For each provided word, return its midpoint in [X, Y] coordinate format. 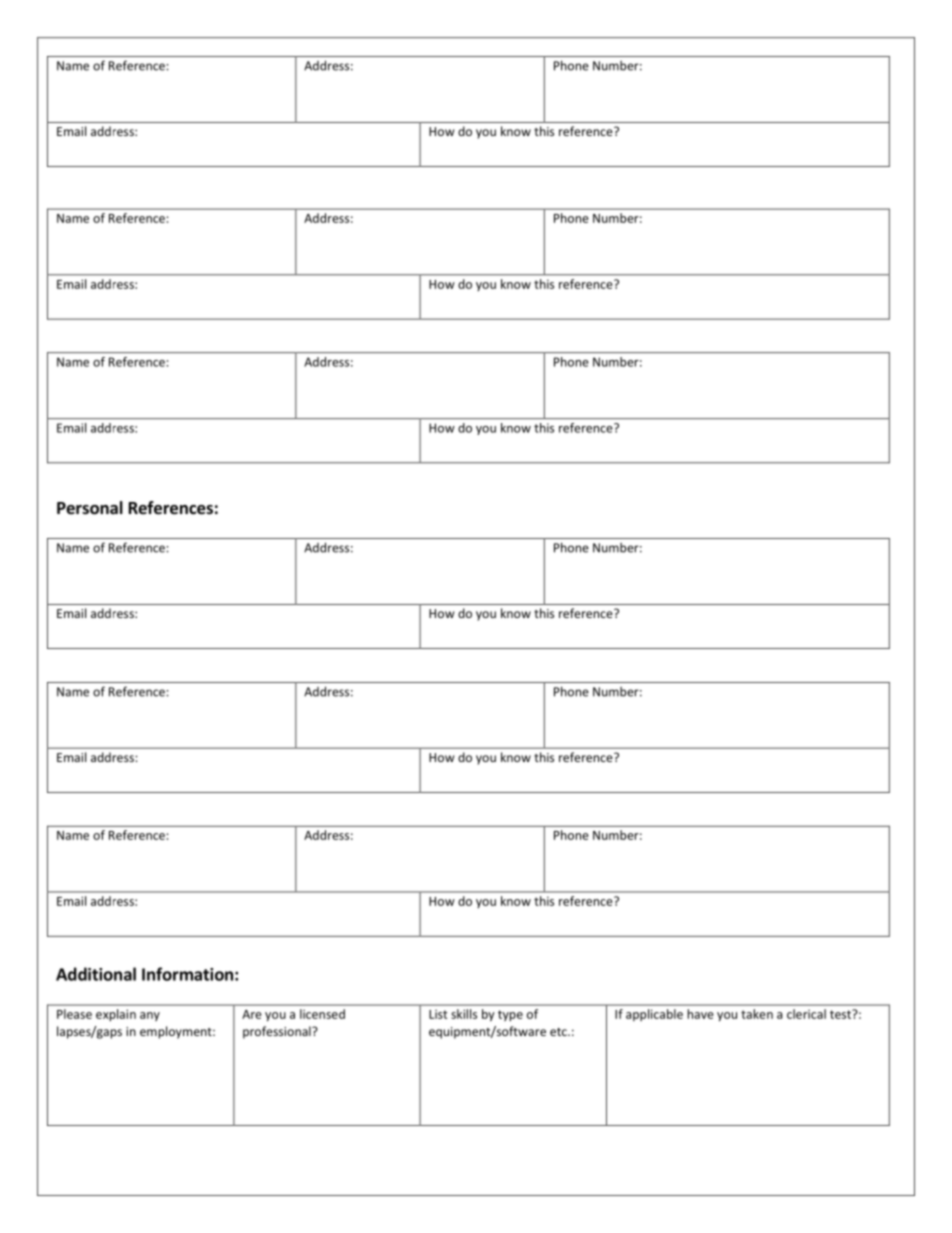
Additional [96, 974]
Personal [90, 508]
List [438, 1014]
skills [464, 1014]
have [700, 1014]
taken [757, 1014]
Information [187, 974]
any [150, 1016]
